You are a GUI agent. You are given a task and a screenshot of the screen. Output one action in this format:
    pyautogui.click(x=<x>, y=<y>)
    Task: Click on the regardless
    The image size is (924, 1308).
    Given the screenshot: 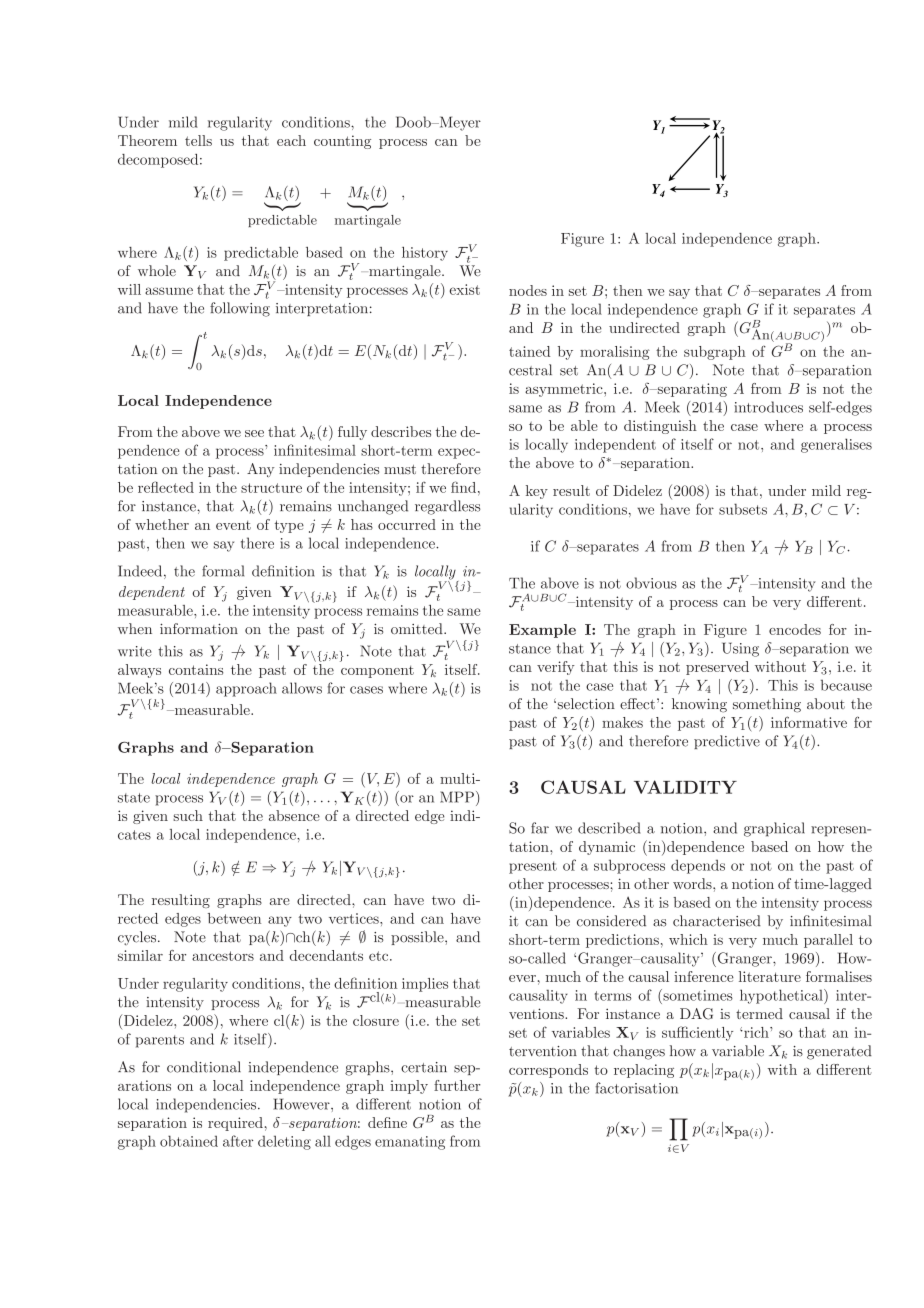 What is the action you would take?
    pyautogui.click(x=447, y=507)
